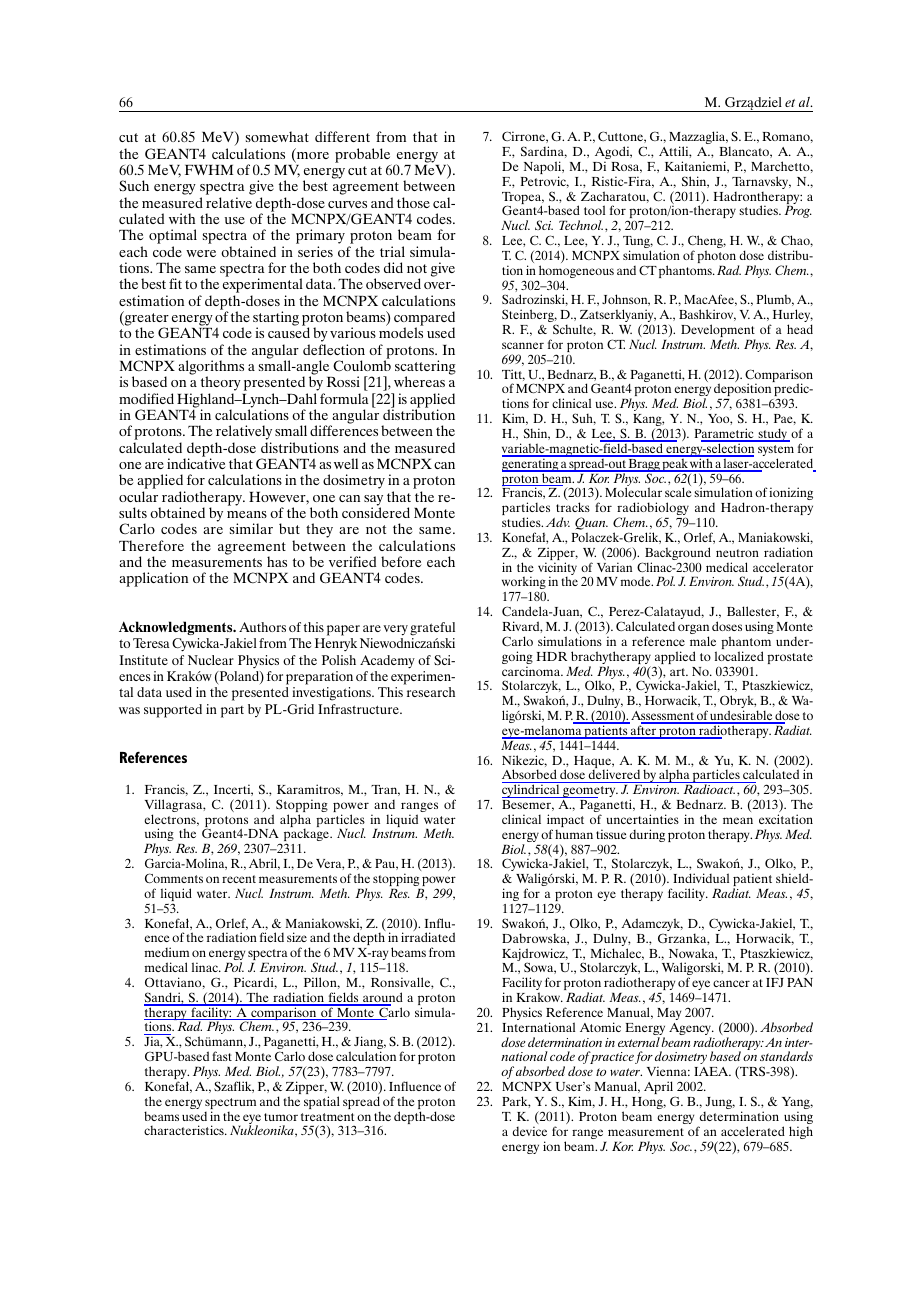 The image size is (924, 1290). What do you see at coordinates (712, 1071) in the document?
I see `IAEA` at bounding box center [712, 1071].
